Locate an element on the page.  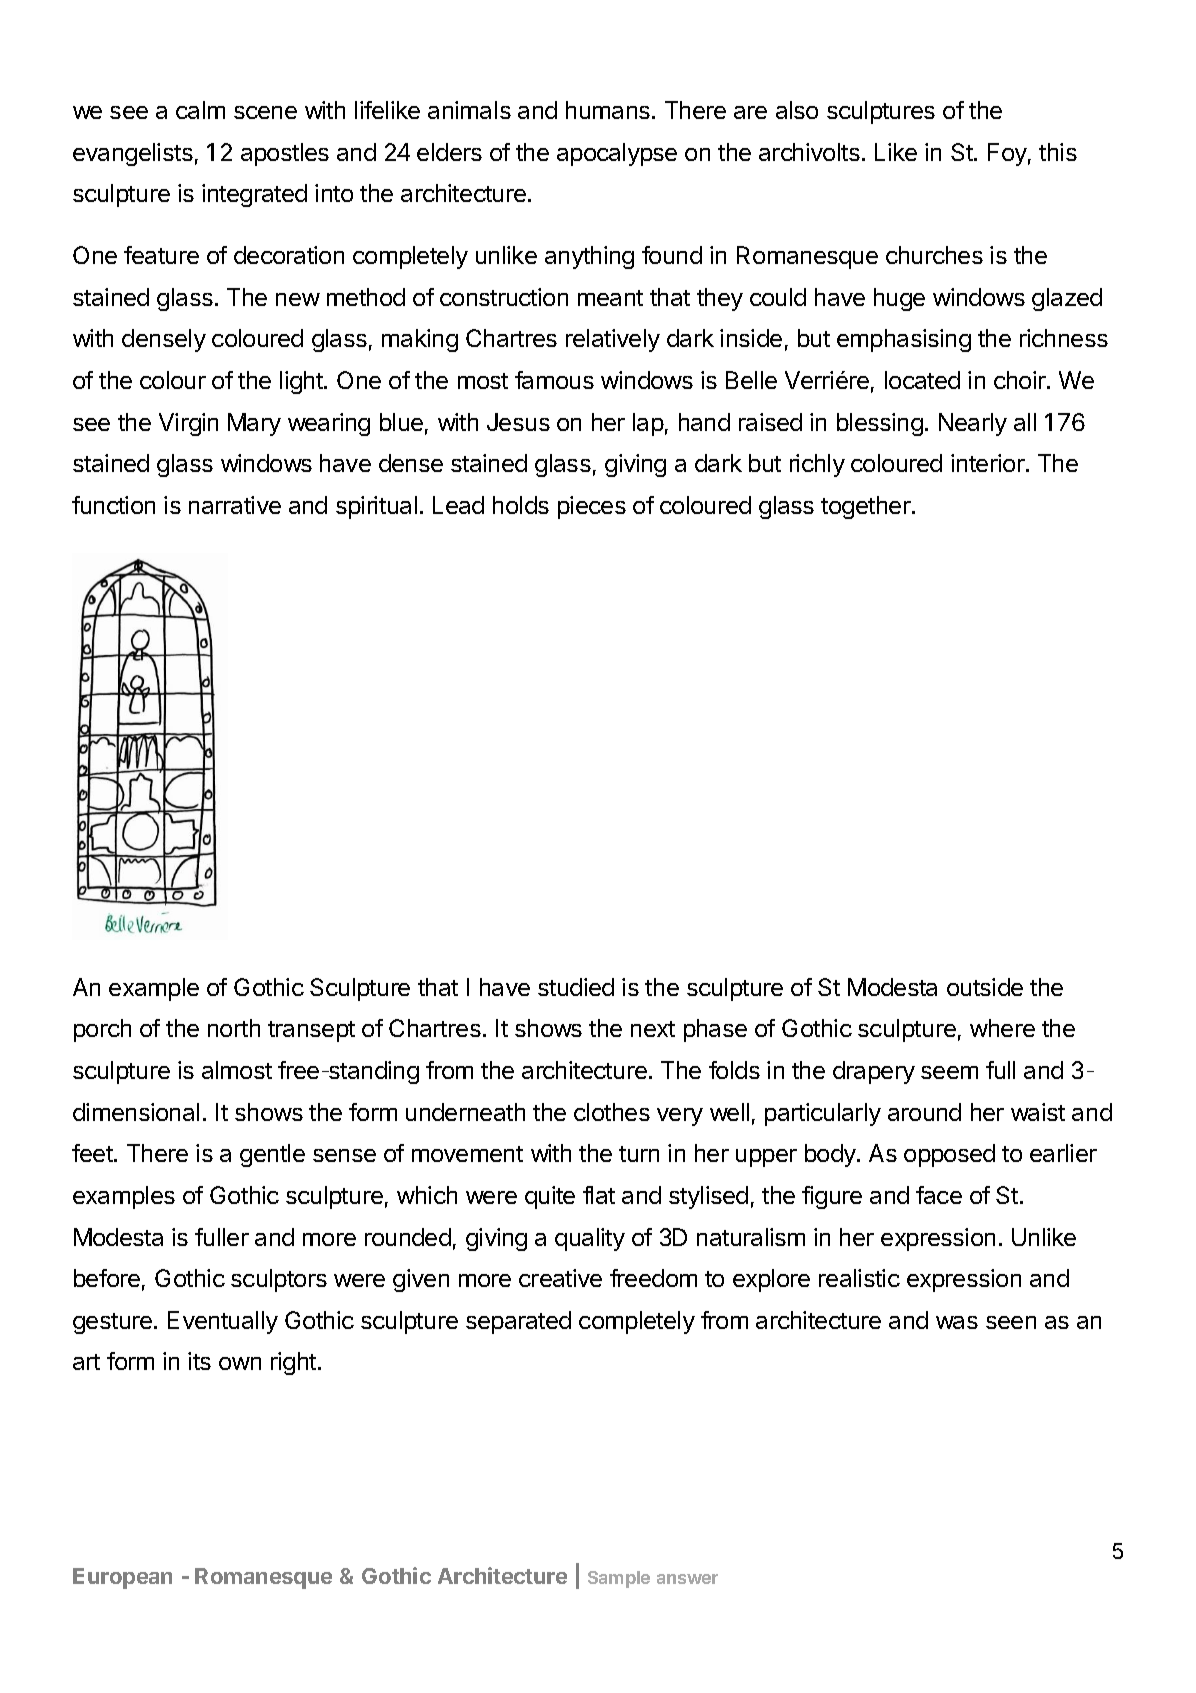
outside is located at coordinates (985, 987).
